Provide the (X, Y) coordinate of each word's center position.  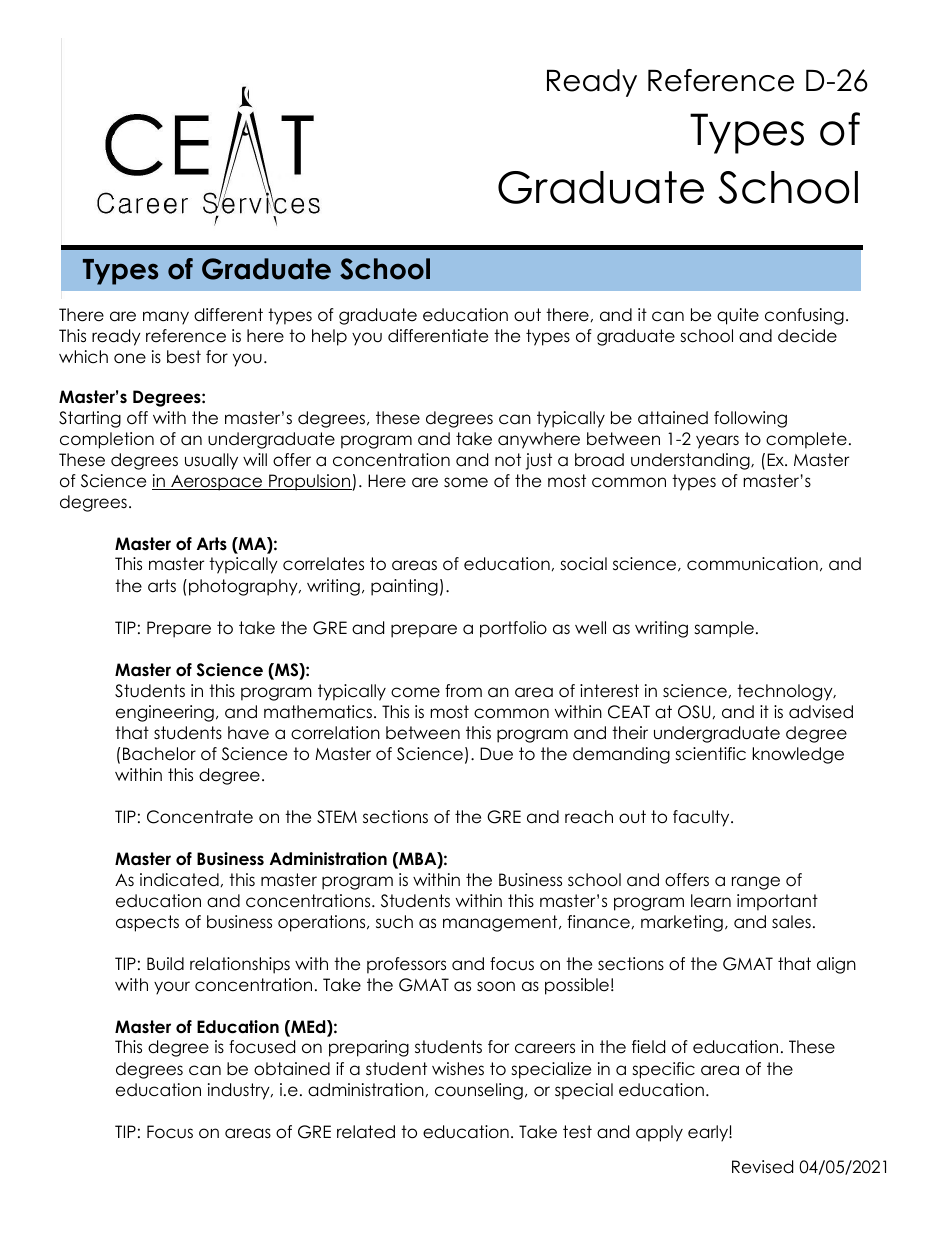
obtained (292, 1069)
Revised (762, 1167)
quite (738, 316)
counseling (479, 1091)
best (184, 357)
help (329, 337)
